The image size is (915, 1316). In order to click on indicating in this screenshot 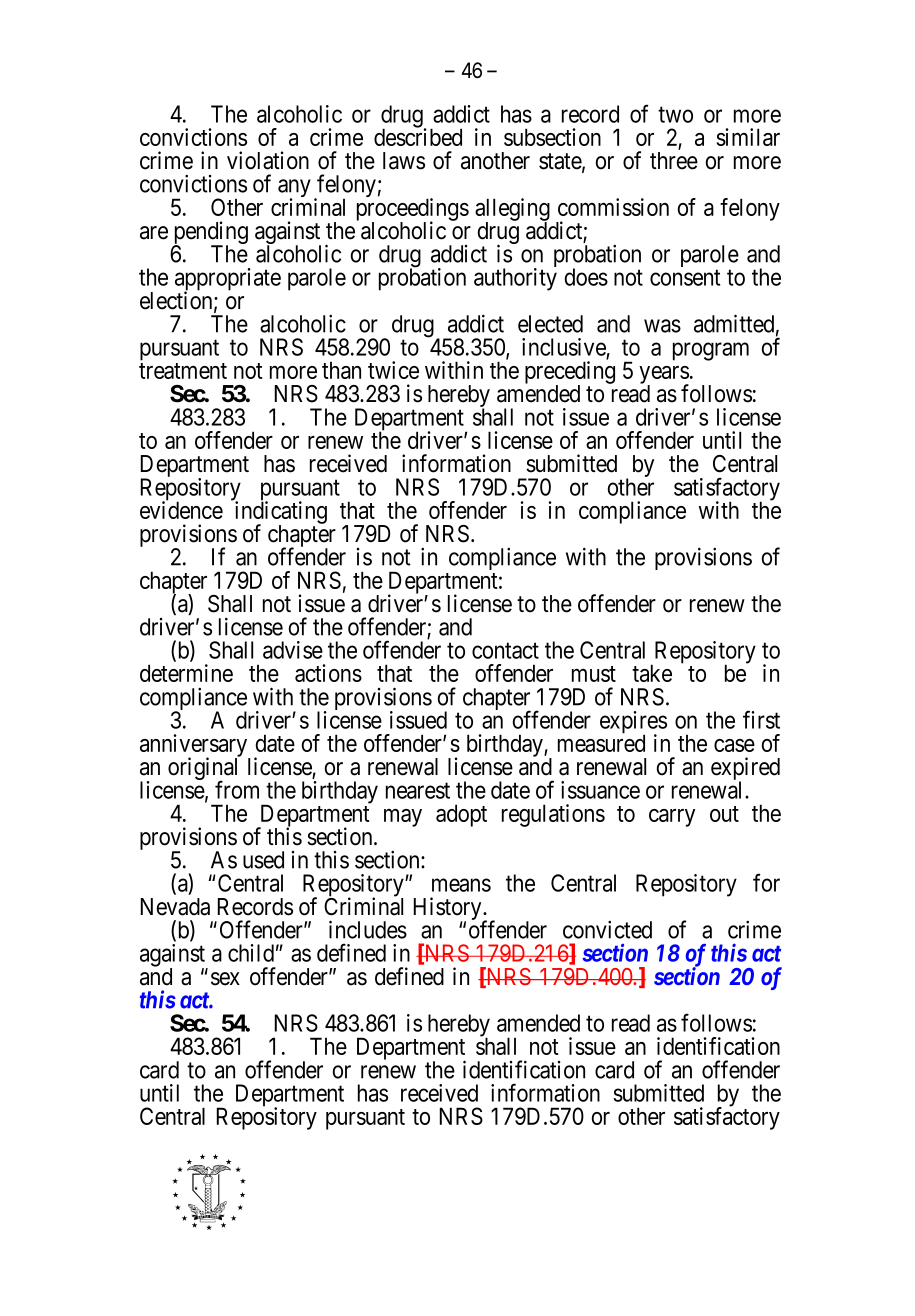, I will do `click(279, 513)`.
